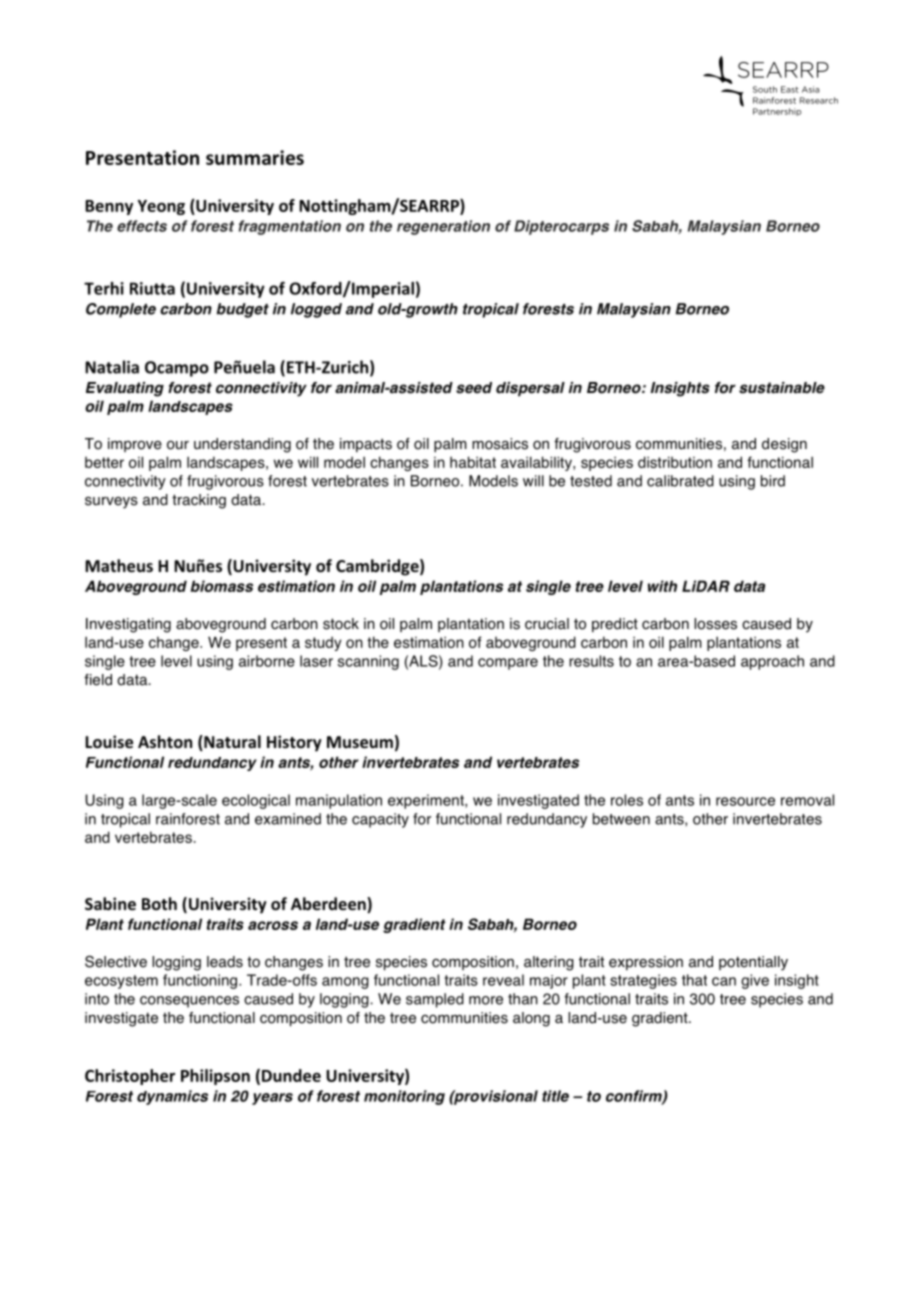  Describe the element at coordinates (662, 586) in the screenshot. I see `with` at that location.
